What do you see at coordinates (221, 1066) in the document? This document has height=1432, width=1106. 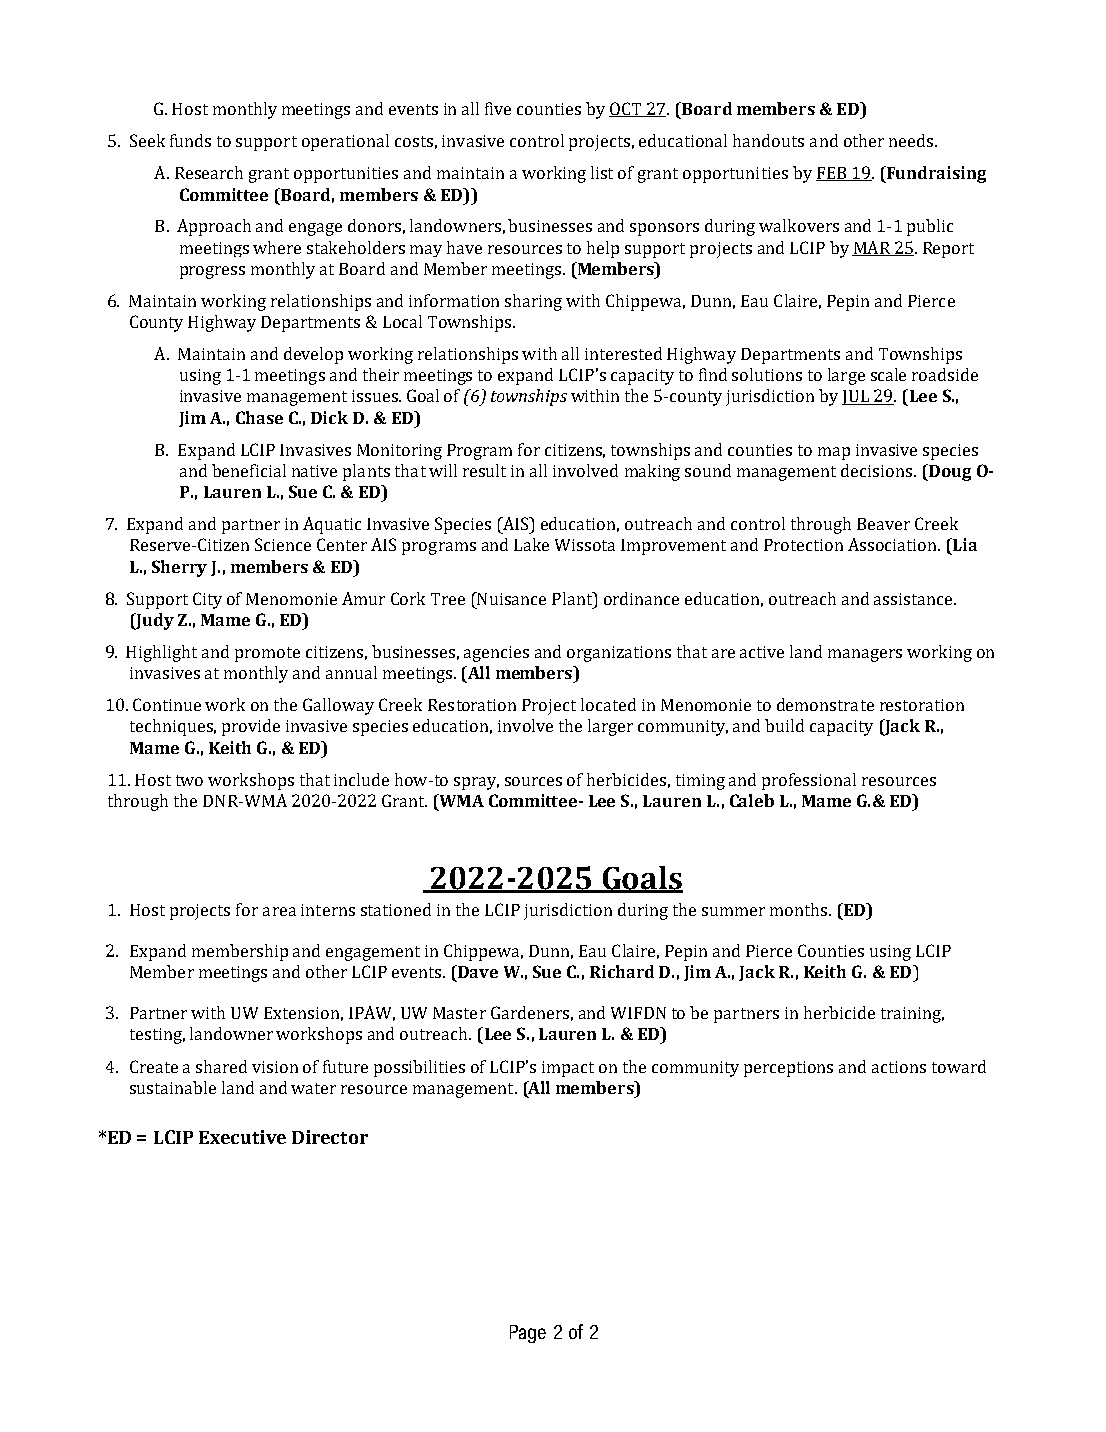 I see `shared` at bounding box center [221, 1066].
